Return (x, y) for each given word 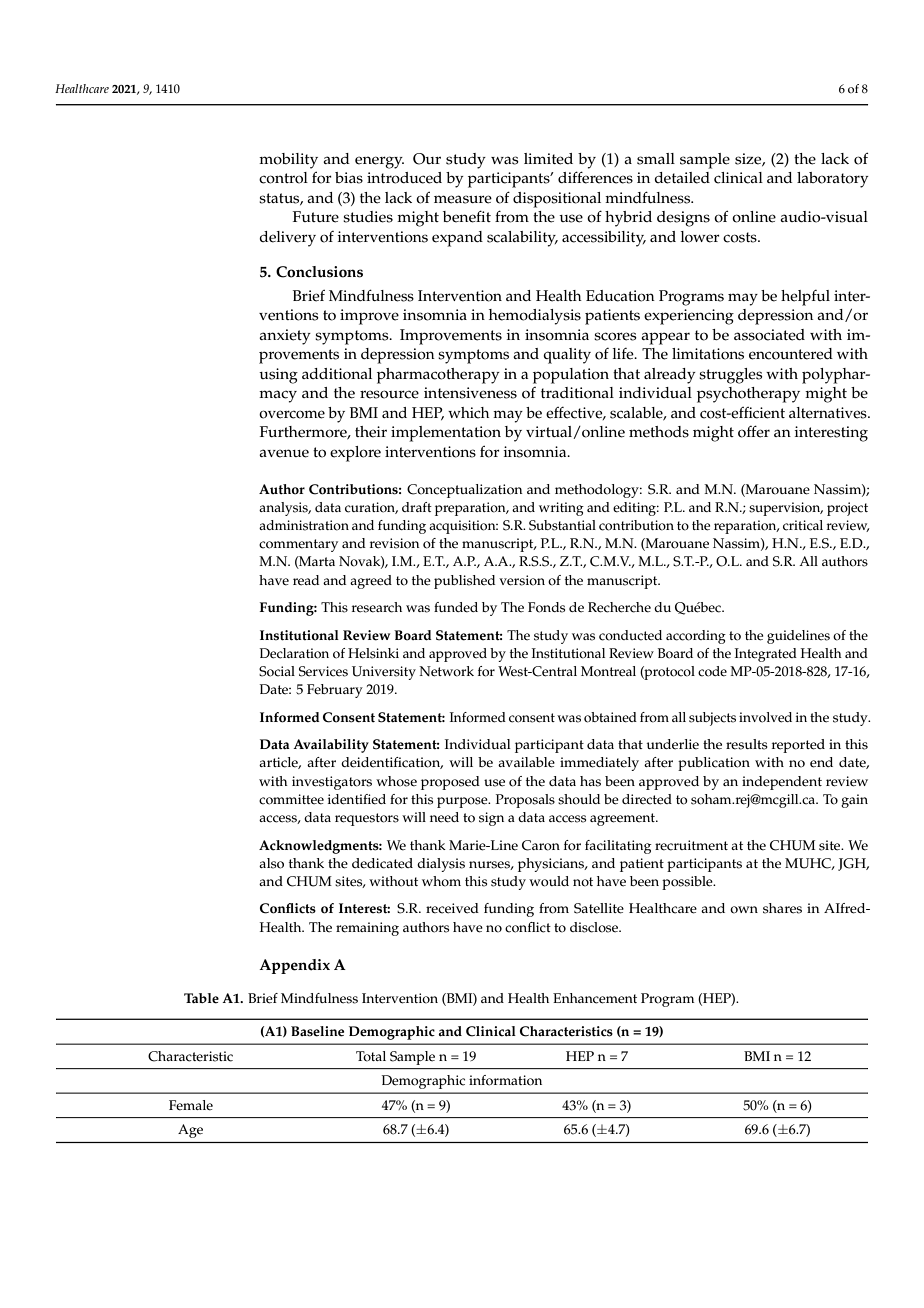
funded (456, 607)
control (283, 178)
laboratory (833, 180)
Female (191, 1105)
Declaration (294, 653)
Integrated (766, 655)
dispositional (557, 200)
